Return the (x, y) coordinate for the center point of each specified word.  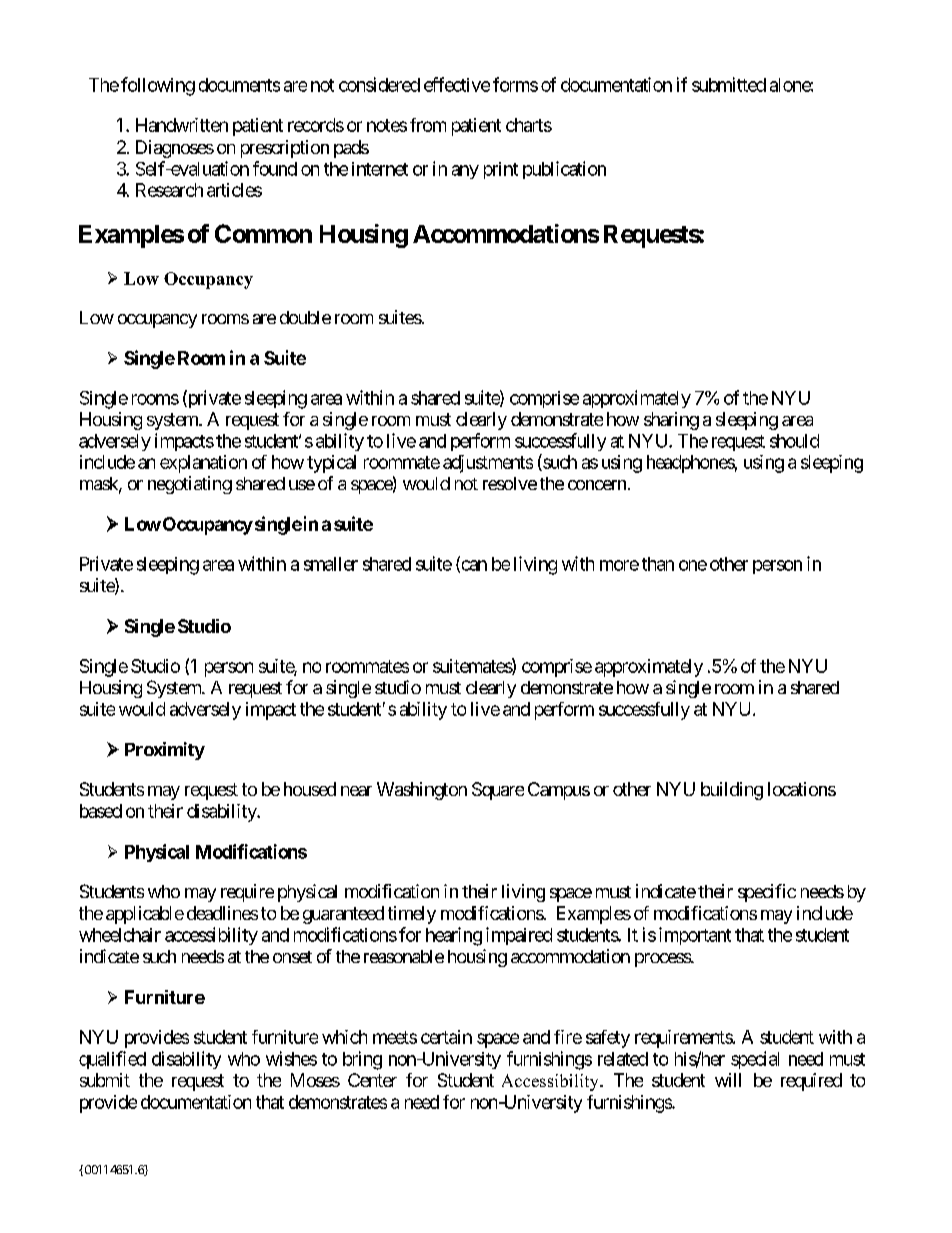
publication (564, 170)
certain (446, 1037)
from (428, 125)
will (728, 1080)
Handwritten (182, 125)
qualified (112, 1060)
